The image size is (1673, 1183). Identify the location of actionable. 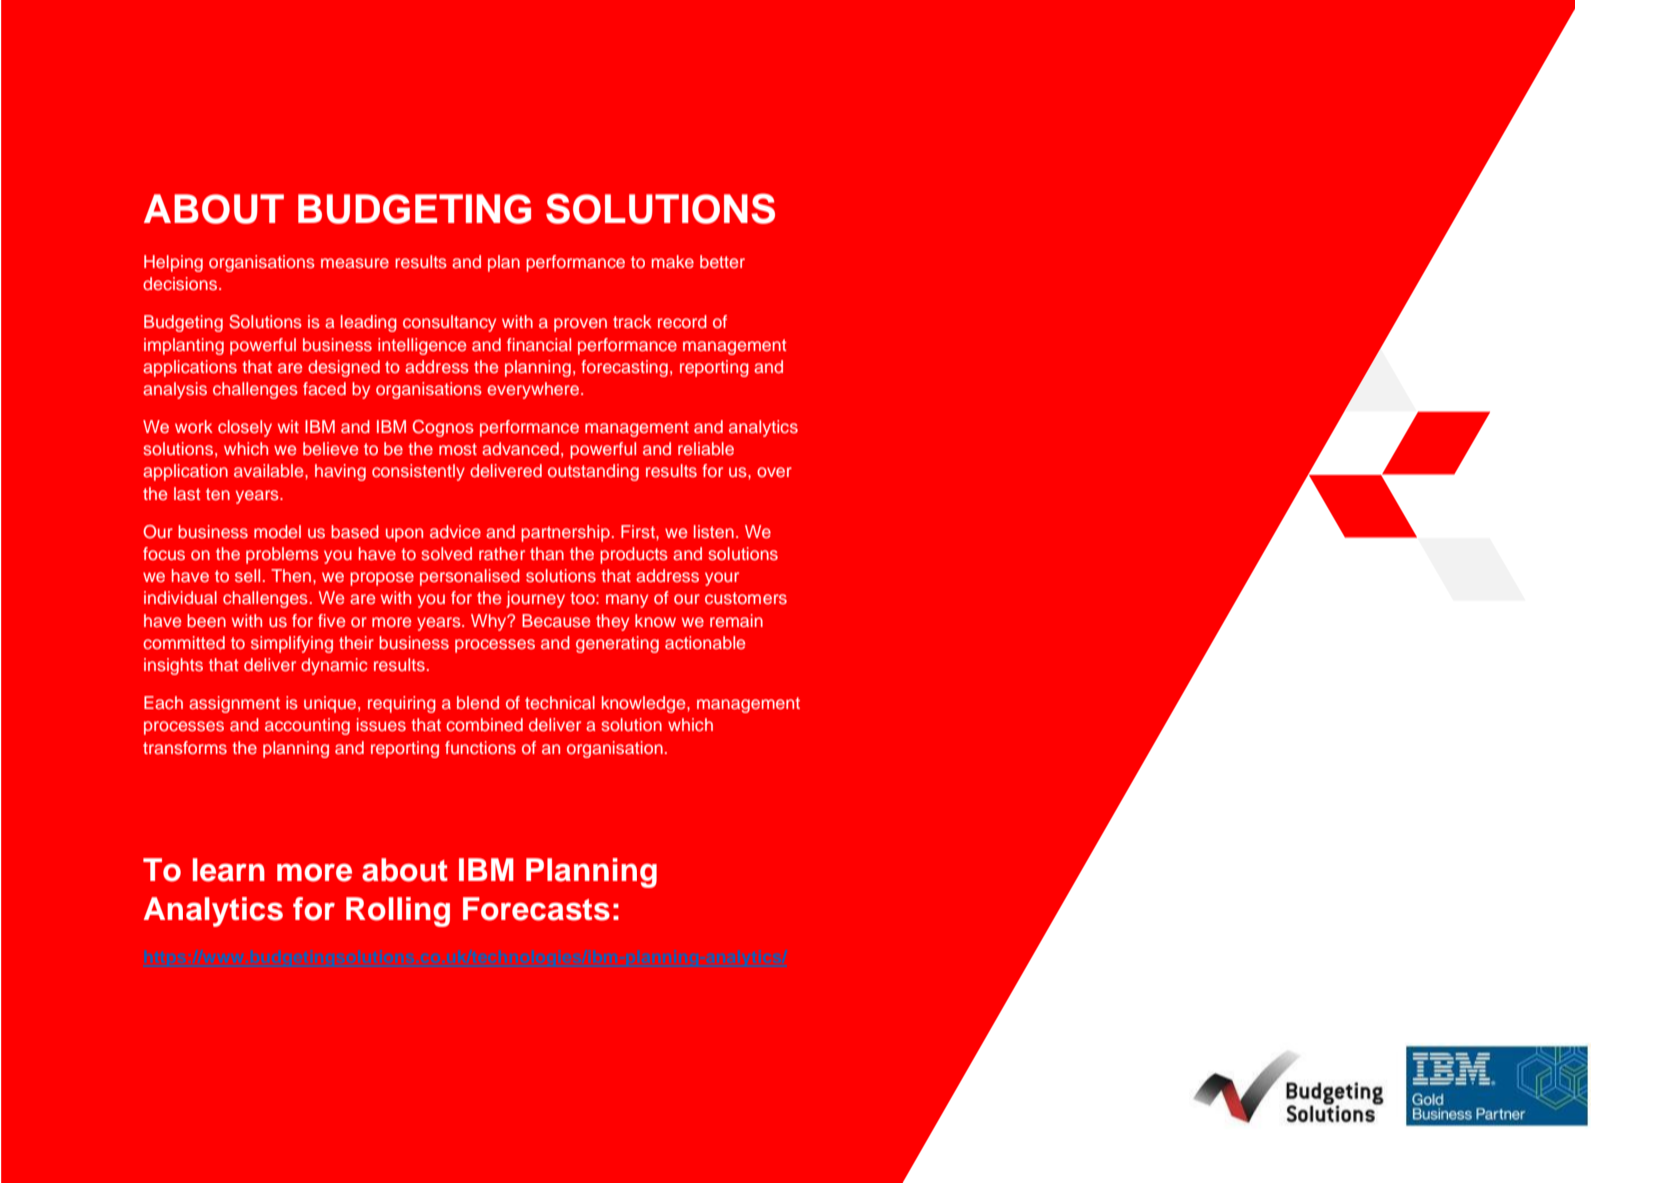
(705, 642).
